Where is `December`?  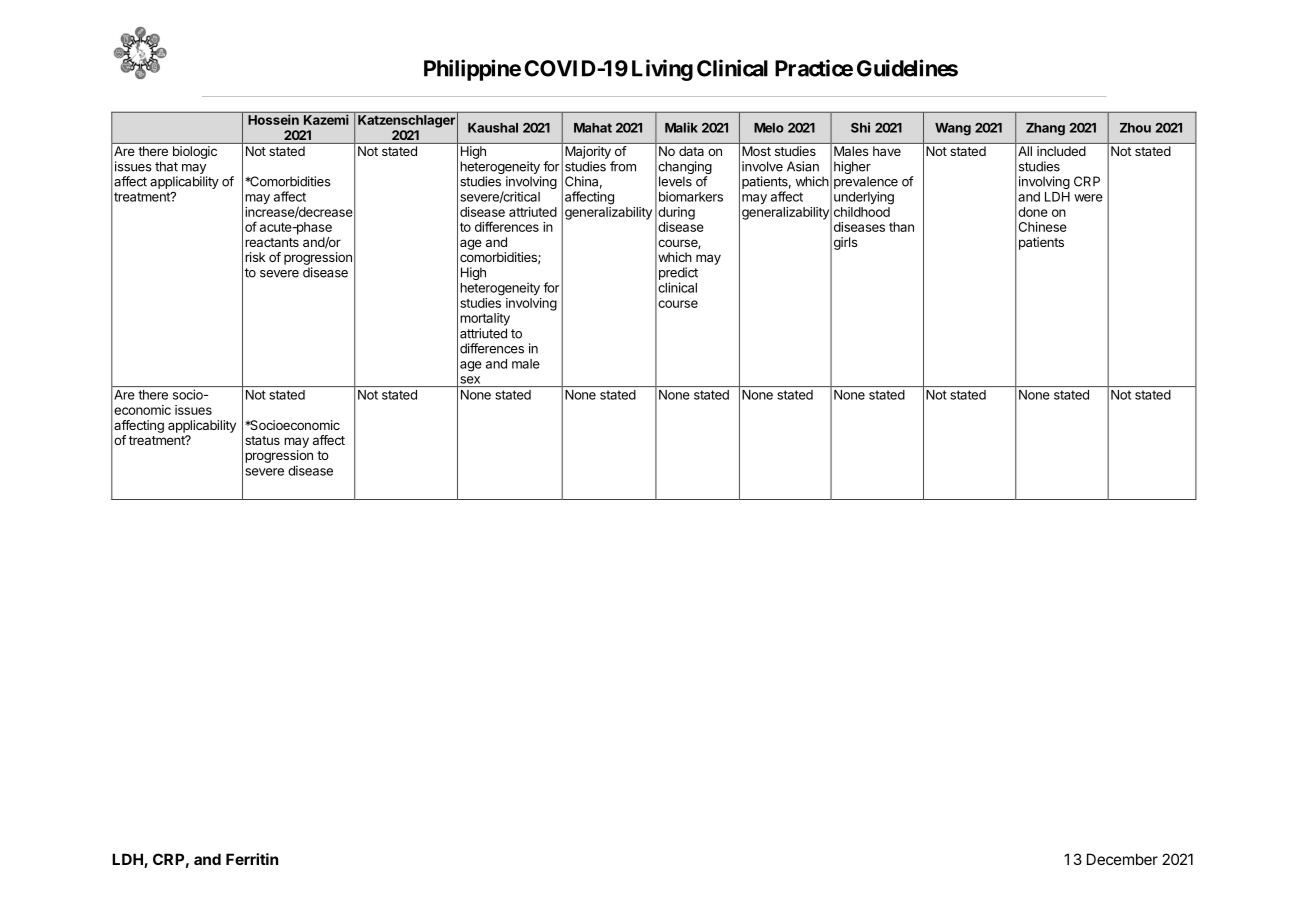
December is located at coordinates (1122, 859).
